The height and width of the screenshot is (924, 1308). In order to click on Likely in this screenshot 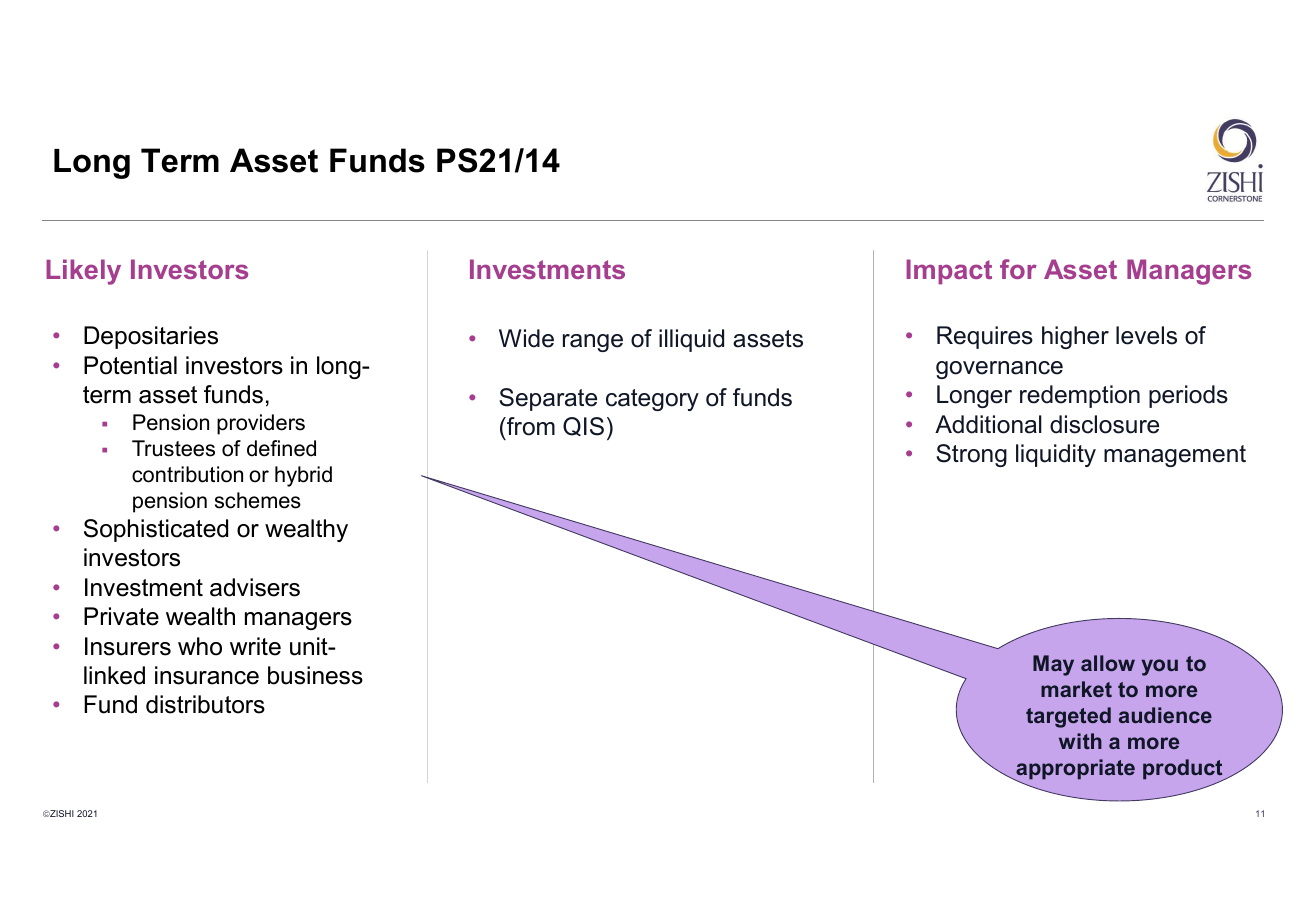, I will do `click(83, 272)`.
